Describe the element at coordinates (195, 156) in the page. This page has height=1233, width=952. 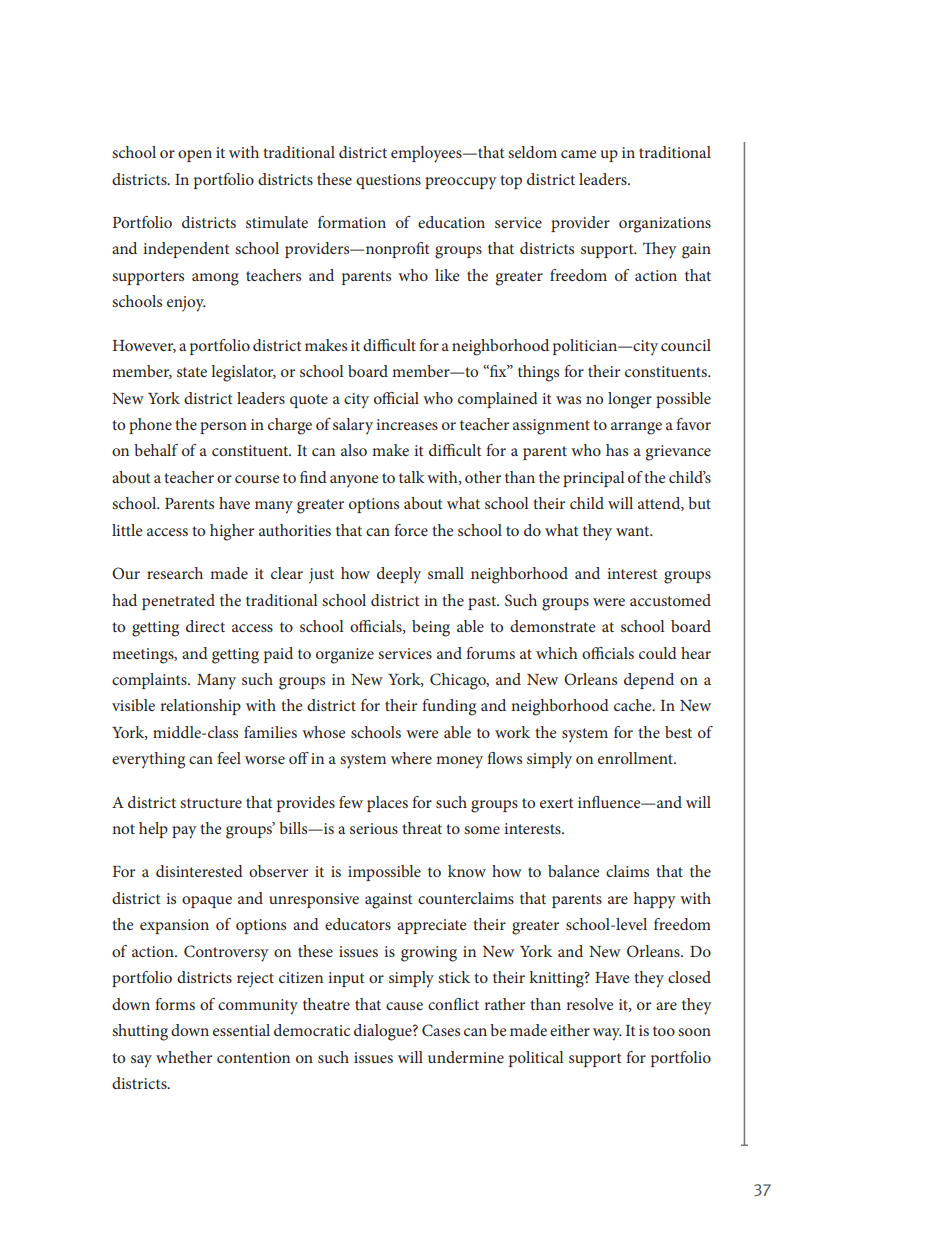
I see `open` at that location.
